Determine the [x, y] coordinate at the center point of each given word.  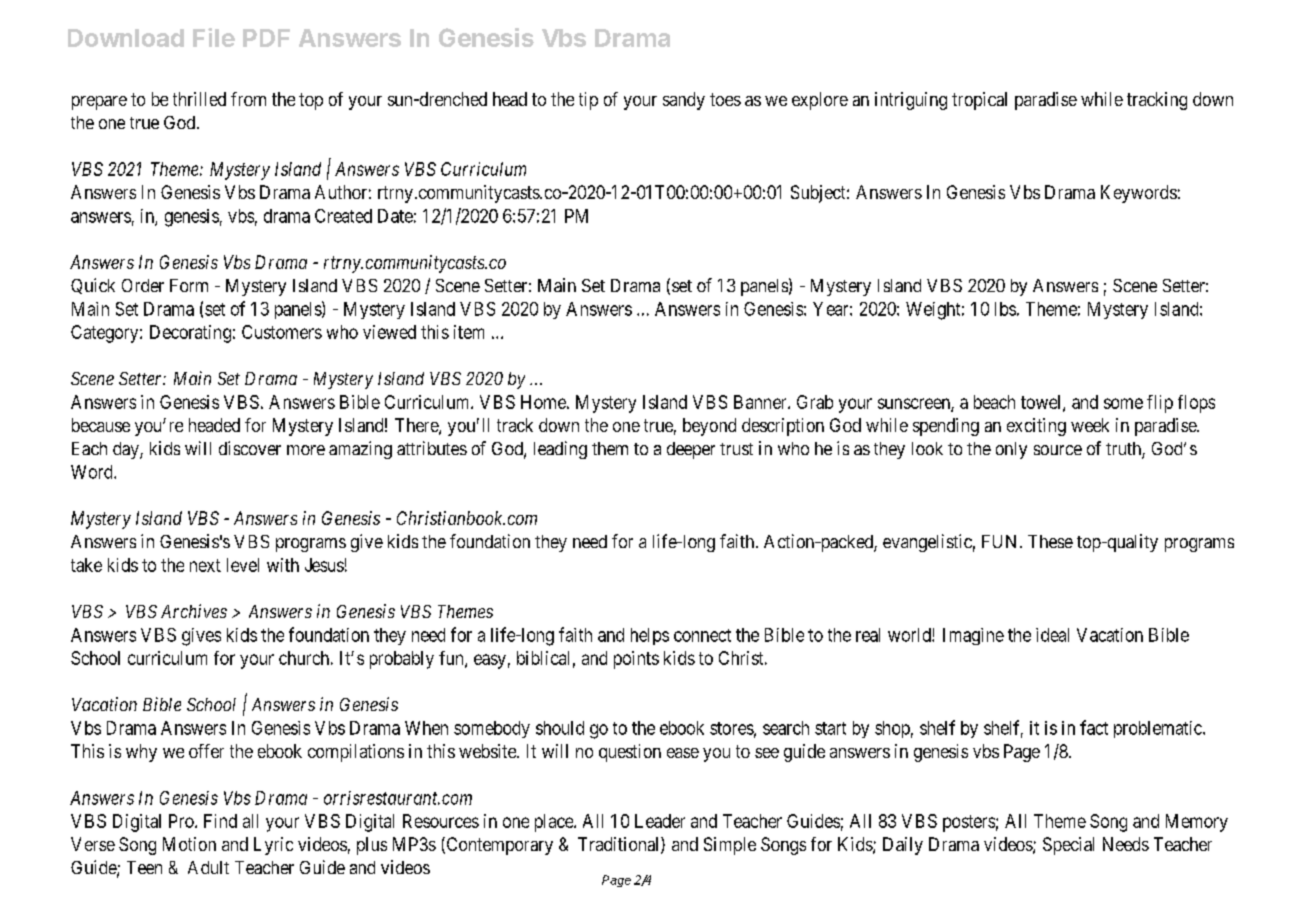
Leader [660, 821]
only [1011, 450]
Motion [189, 844]
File [214, 37]
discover [250, 448]
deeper [691, 450]
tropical [979, 101]
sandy [684, 101]
